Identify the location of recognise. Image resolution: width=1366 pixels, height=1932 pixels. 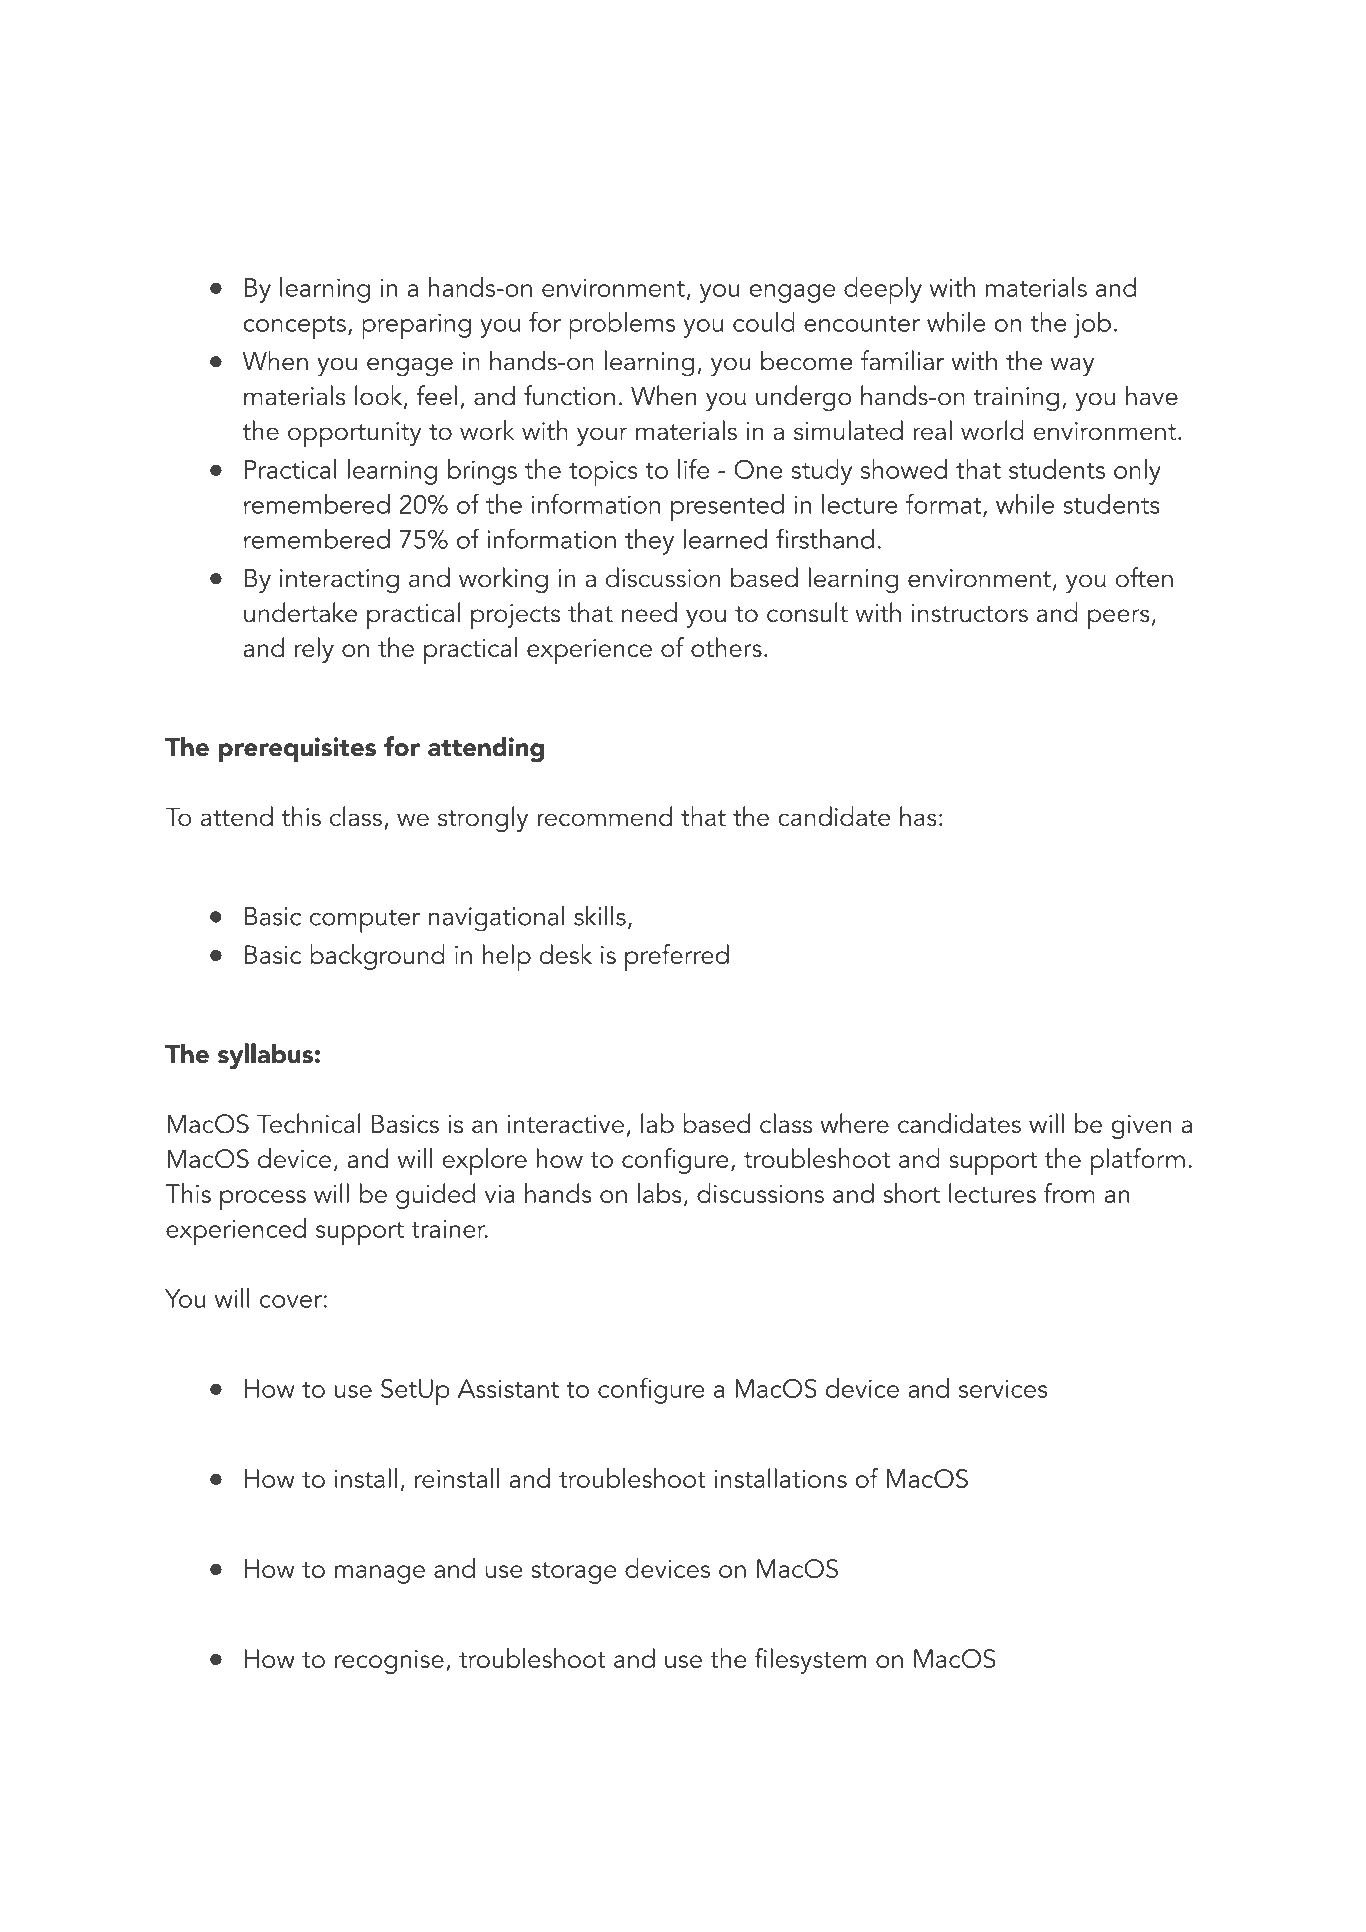
(389, 1662).
